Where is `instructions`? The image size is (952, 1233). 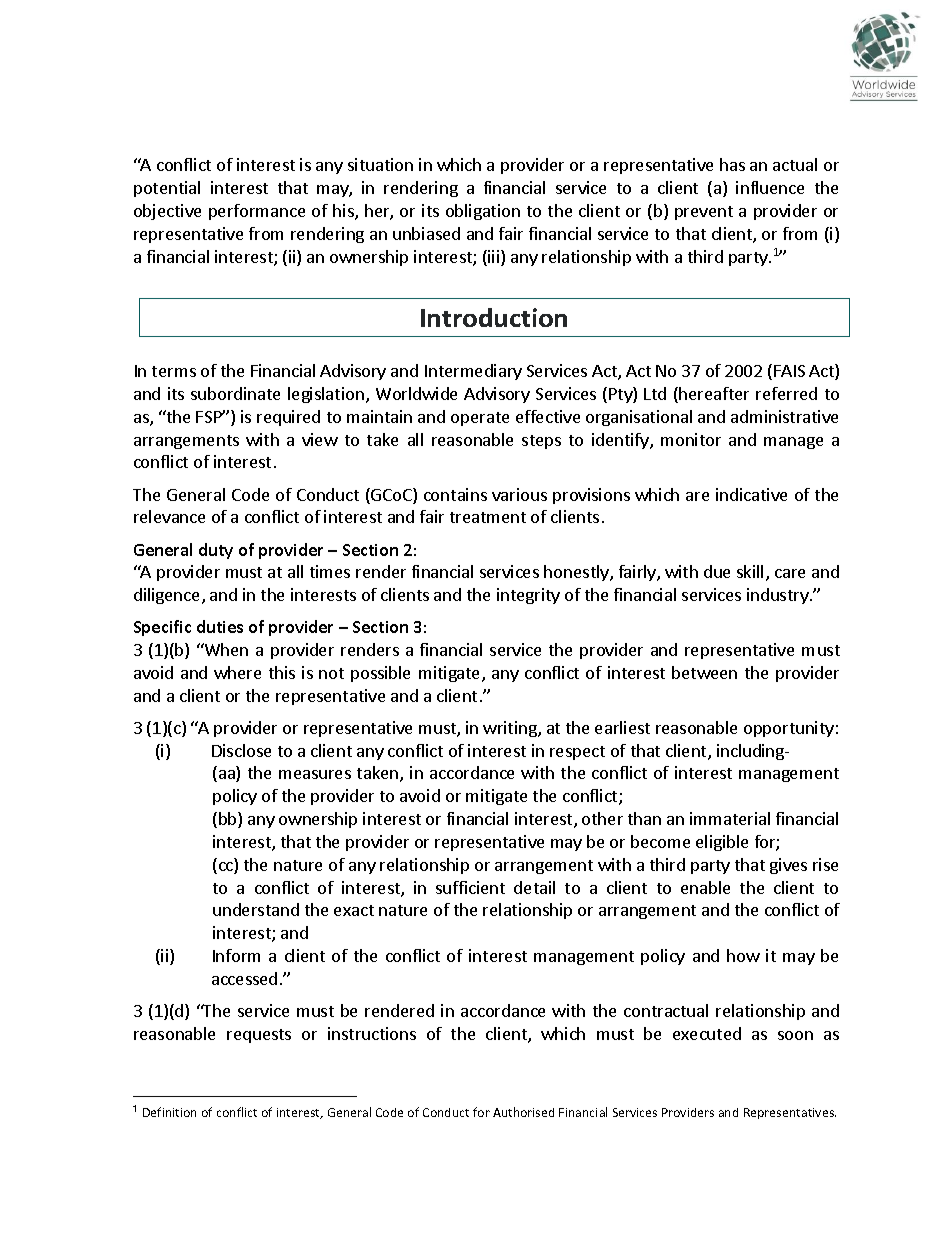 instructions is located at coordinates (372, 1033).
